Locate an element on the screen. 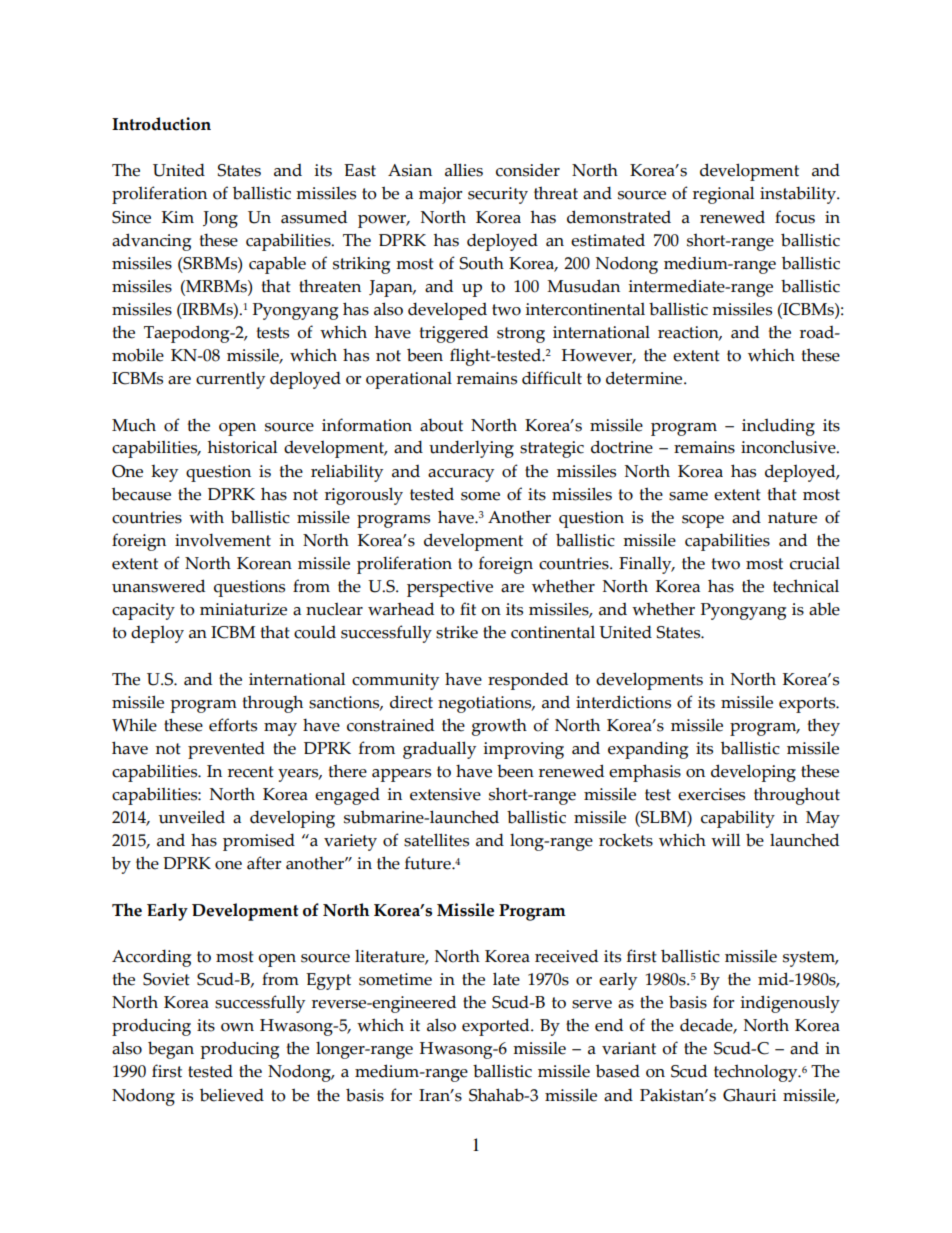  exported is located at coordinates (497, 1027).
